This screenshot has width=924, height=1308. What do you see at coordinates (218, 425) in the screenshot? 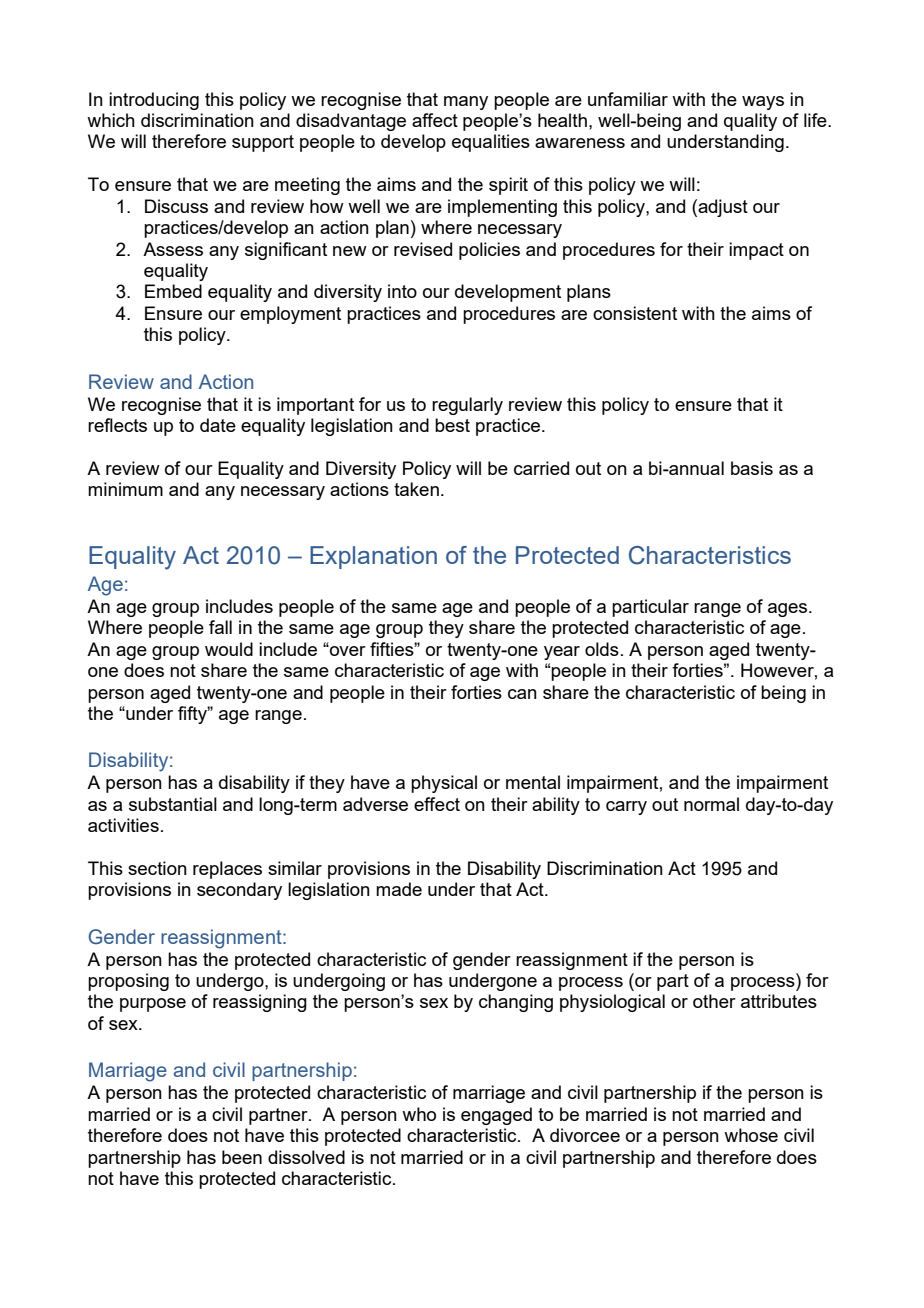
I see `date` at bounding box center [218, 425].
